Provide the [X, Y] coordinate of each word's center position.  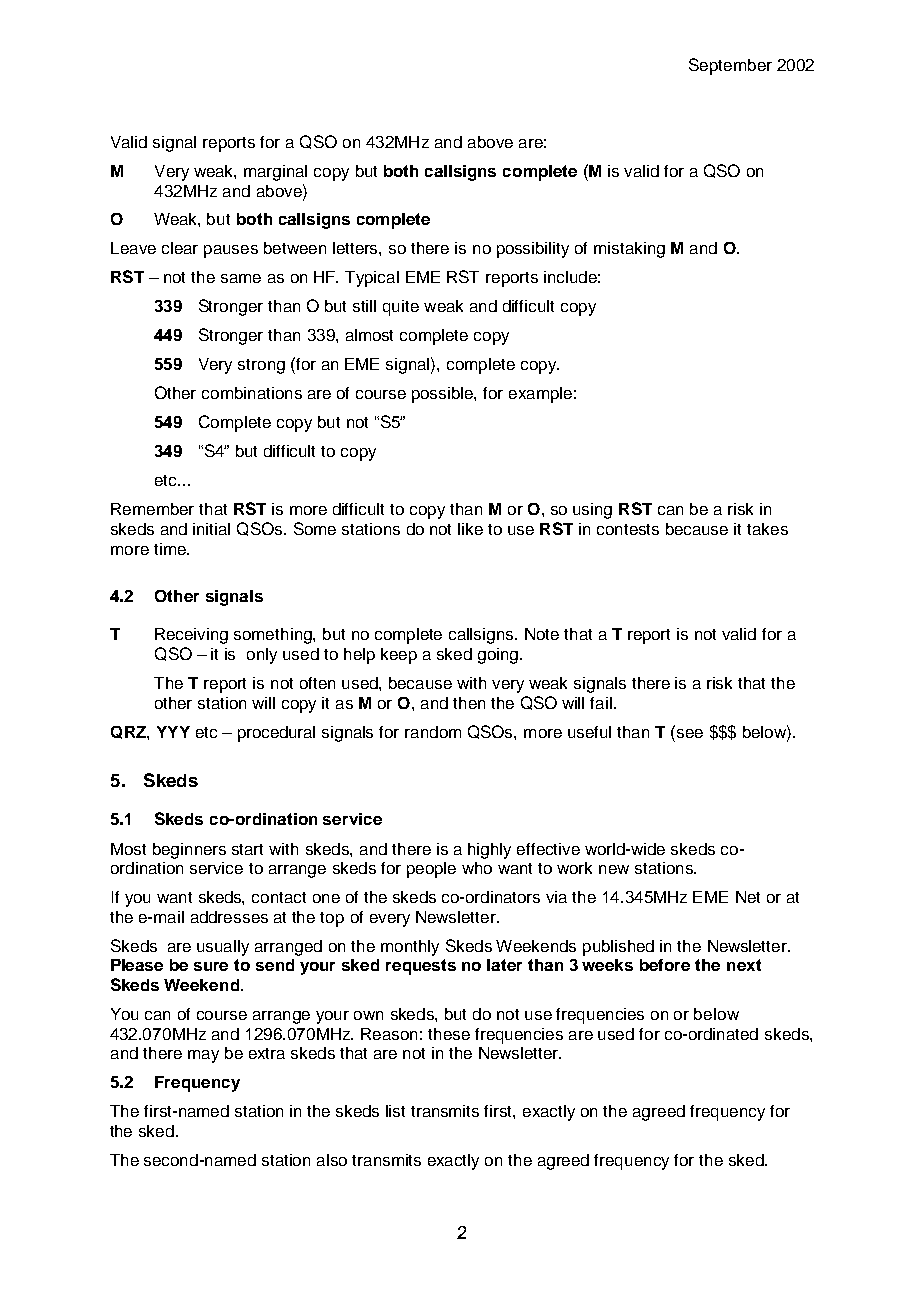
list [395, 1111]
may [203, 1056]
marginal [275, 173]
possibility [533, 250]
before [665, 965]
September [730, 66]
